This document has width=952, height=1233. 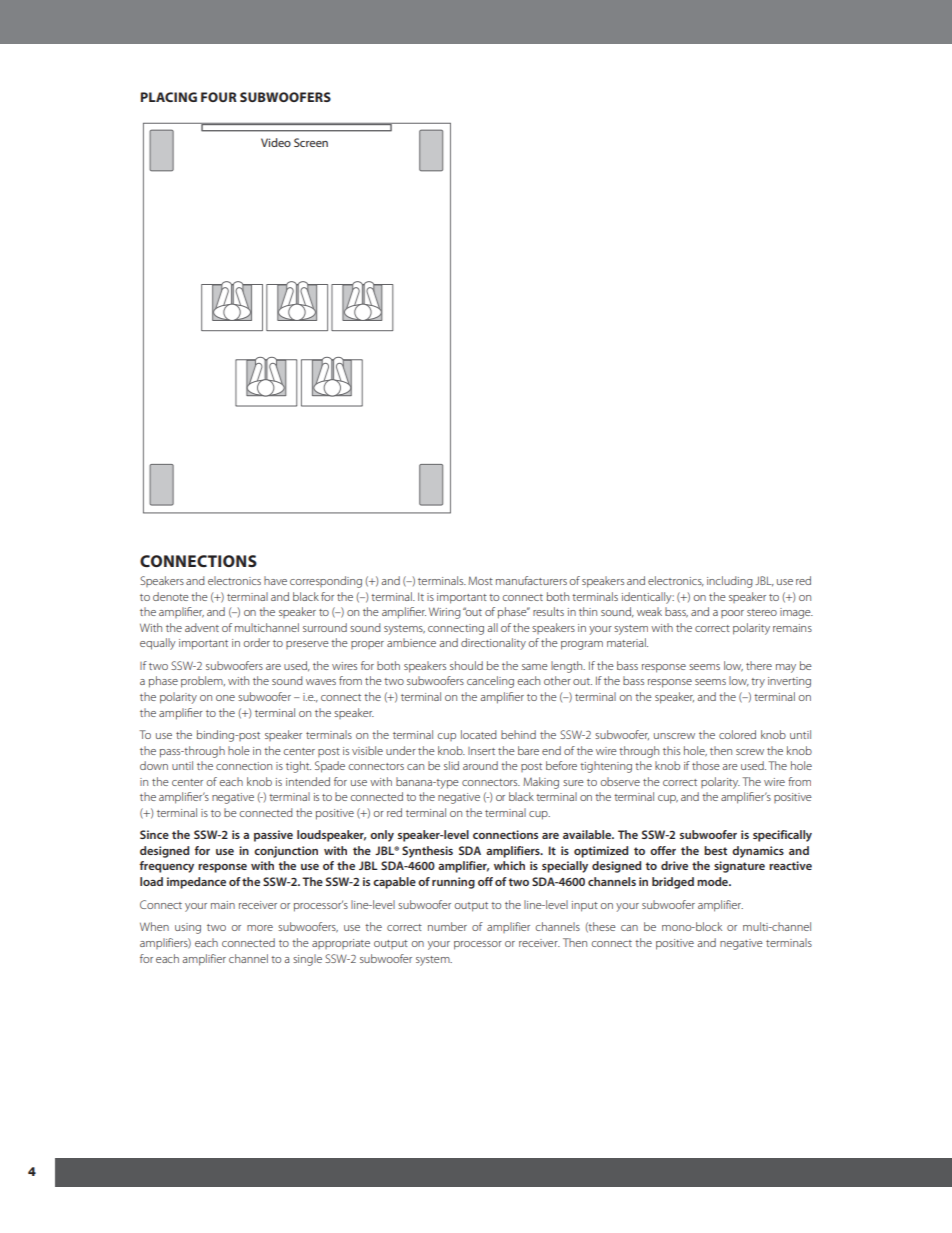 What do you see at coordinates (276, 142) in the document?
I see `Video` at bounding box center [276, 142].
